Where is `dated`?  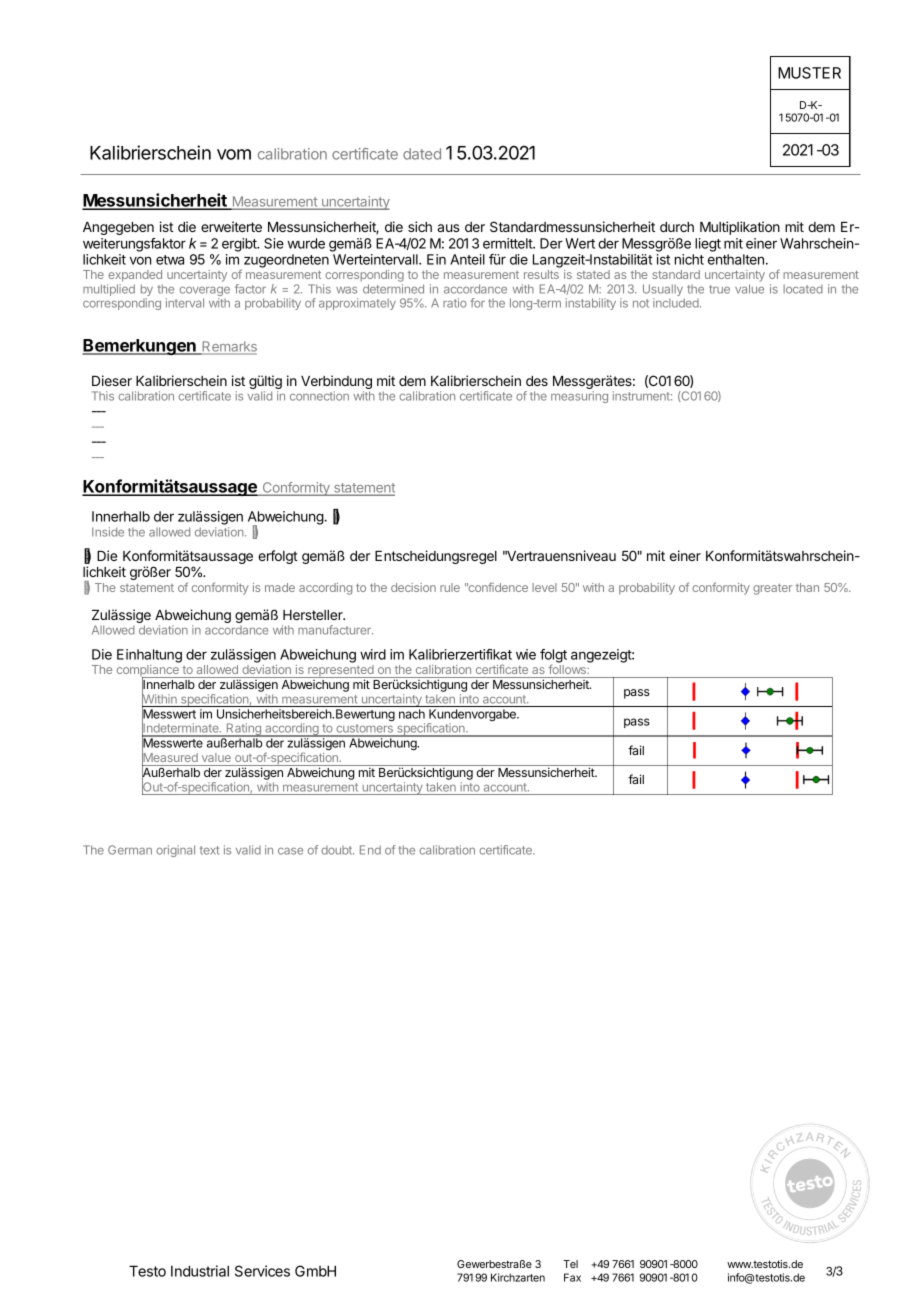 dated is located at coordinates (422, 154).
